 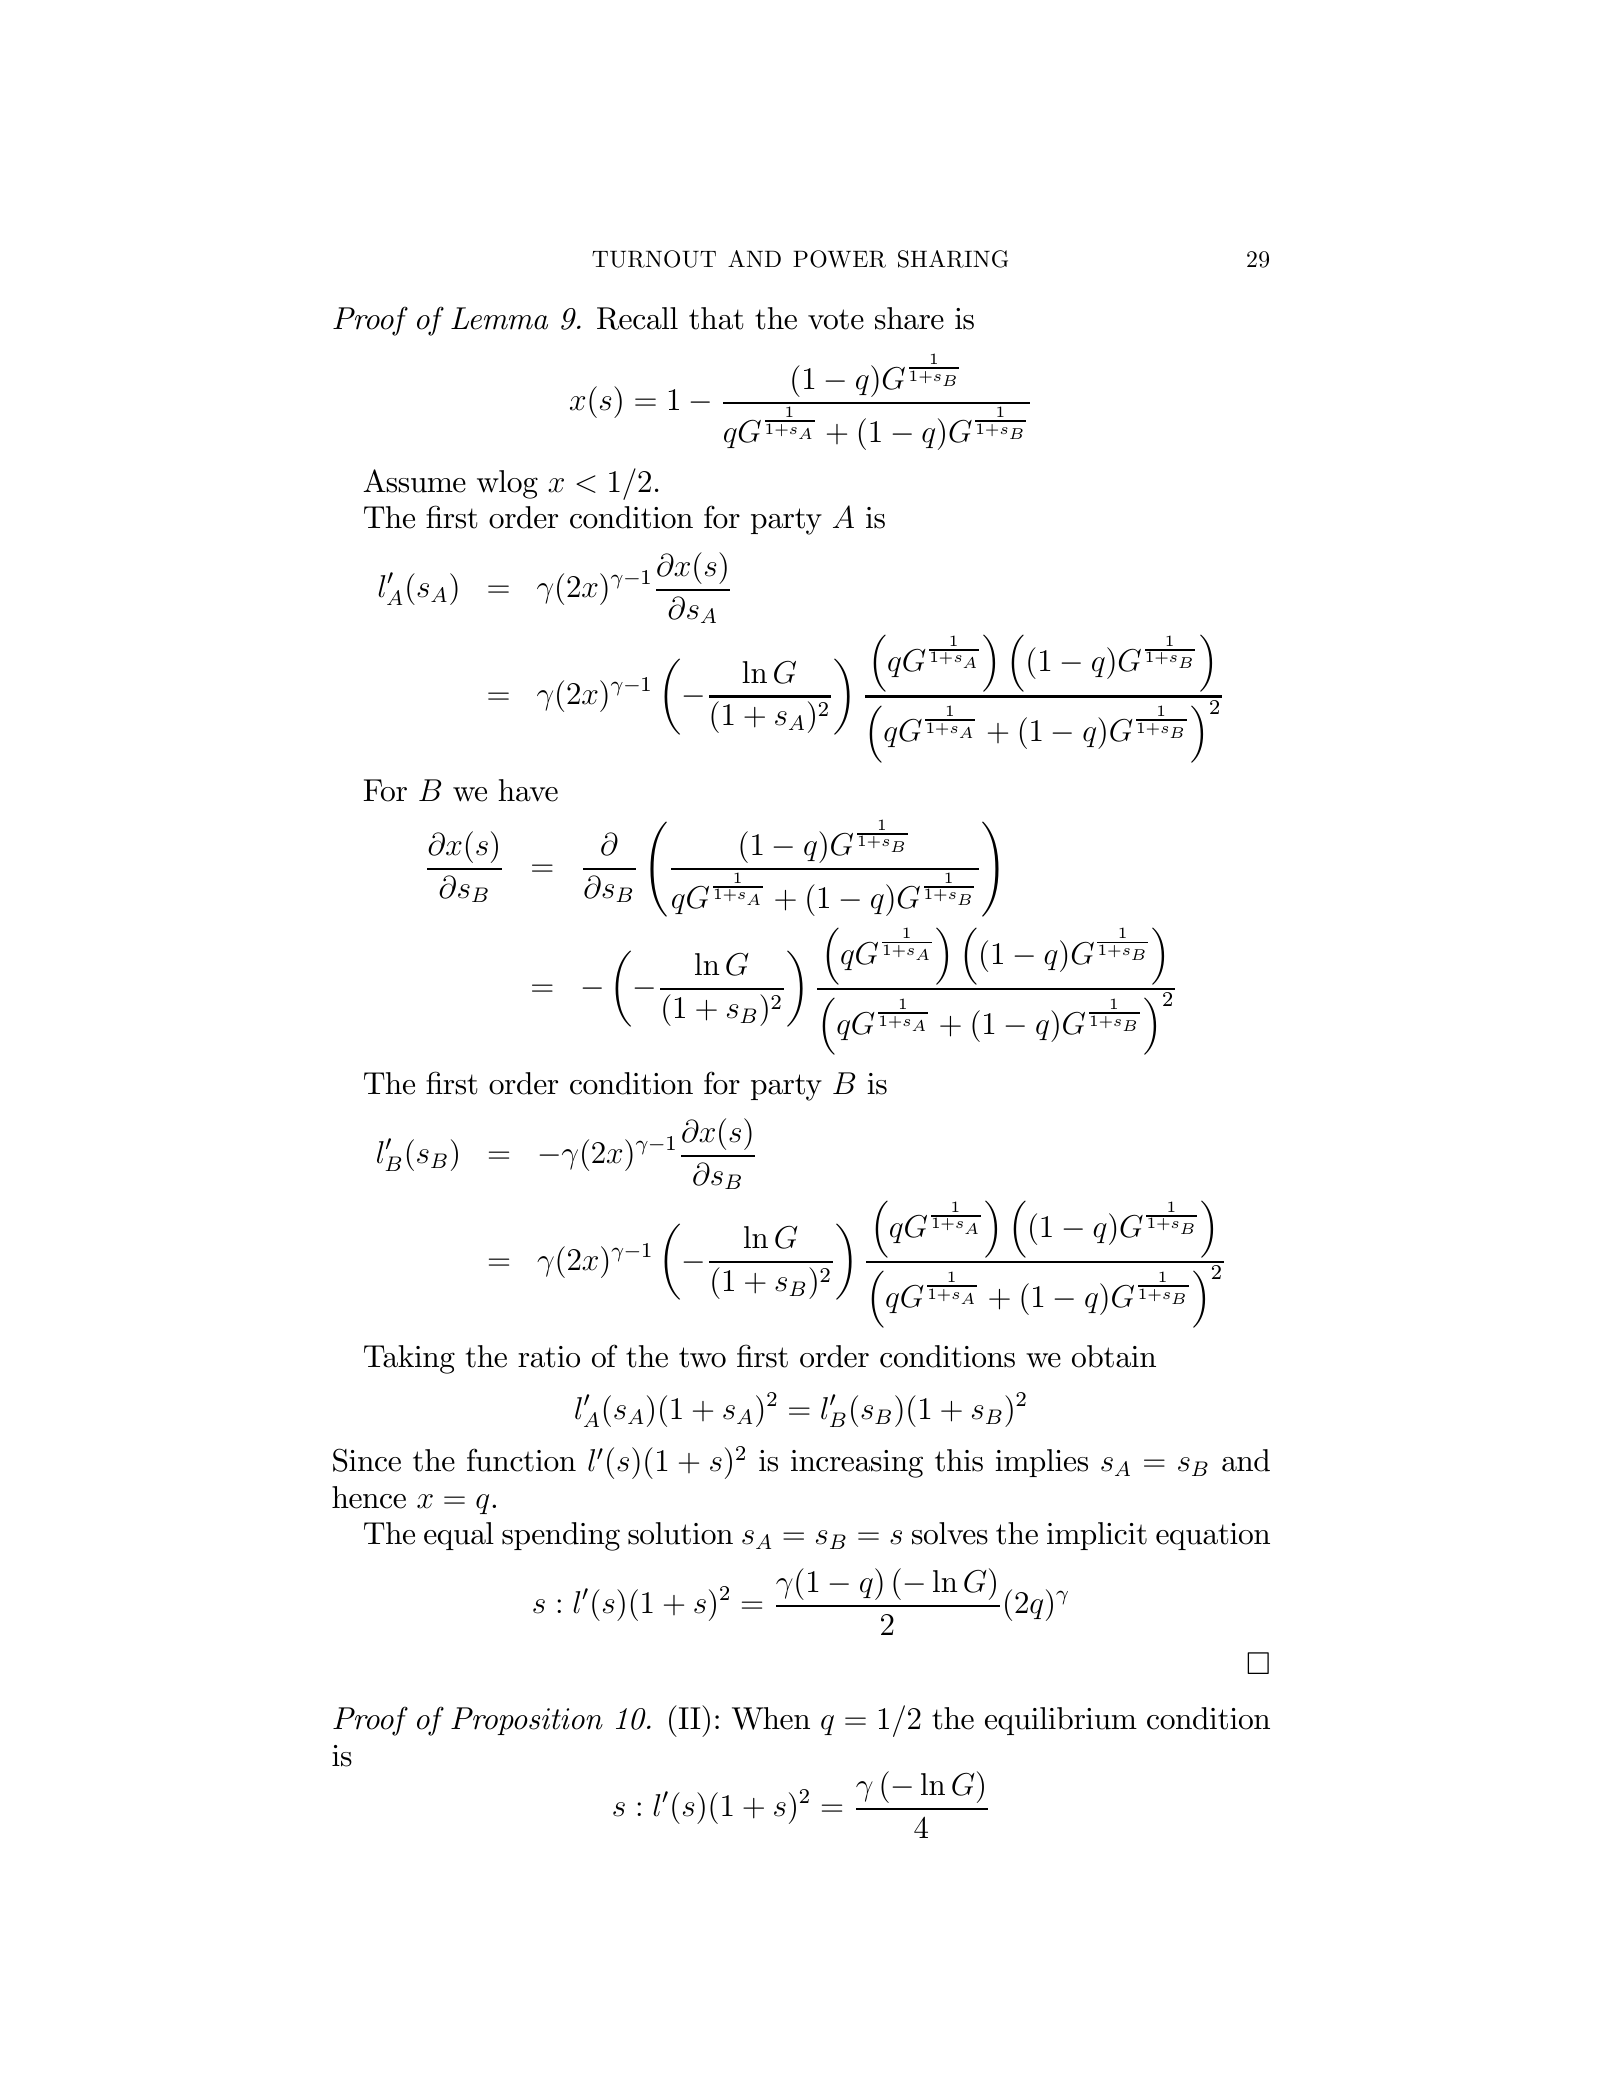 I want to click on two, so click(x=702, y=1357).
